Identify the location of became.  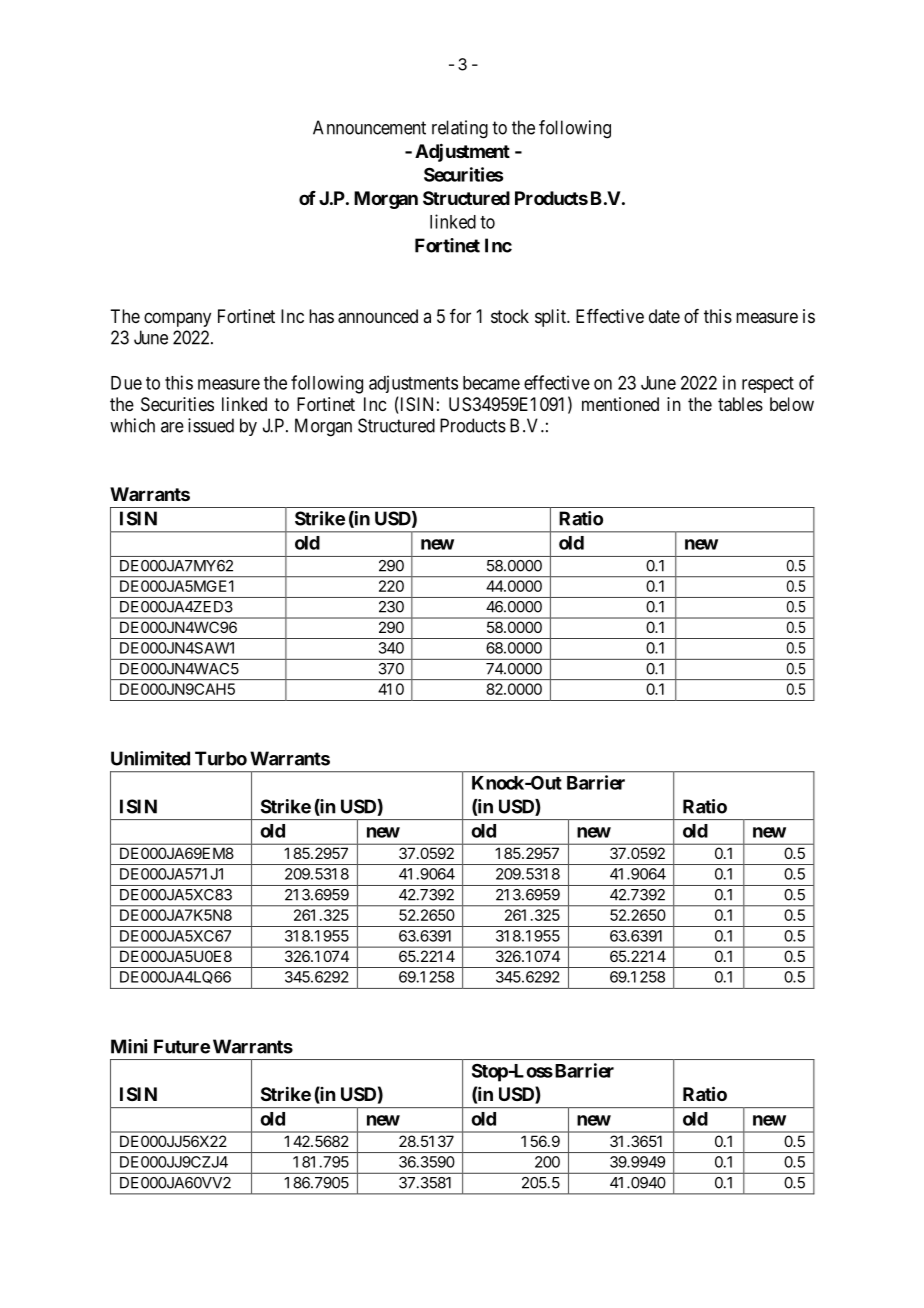
(491, 383).
